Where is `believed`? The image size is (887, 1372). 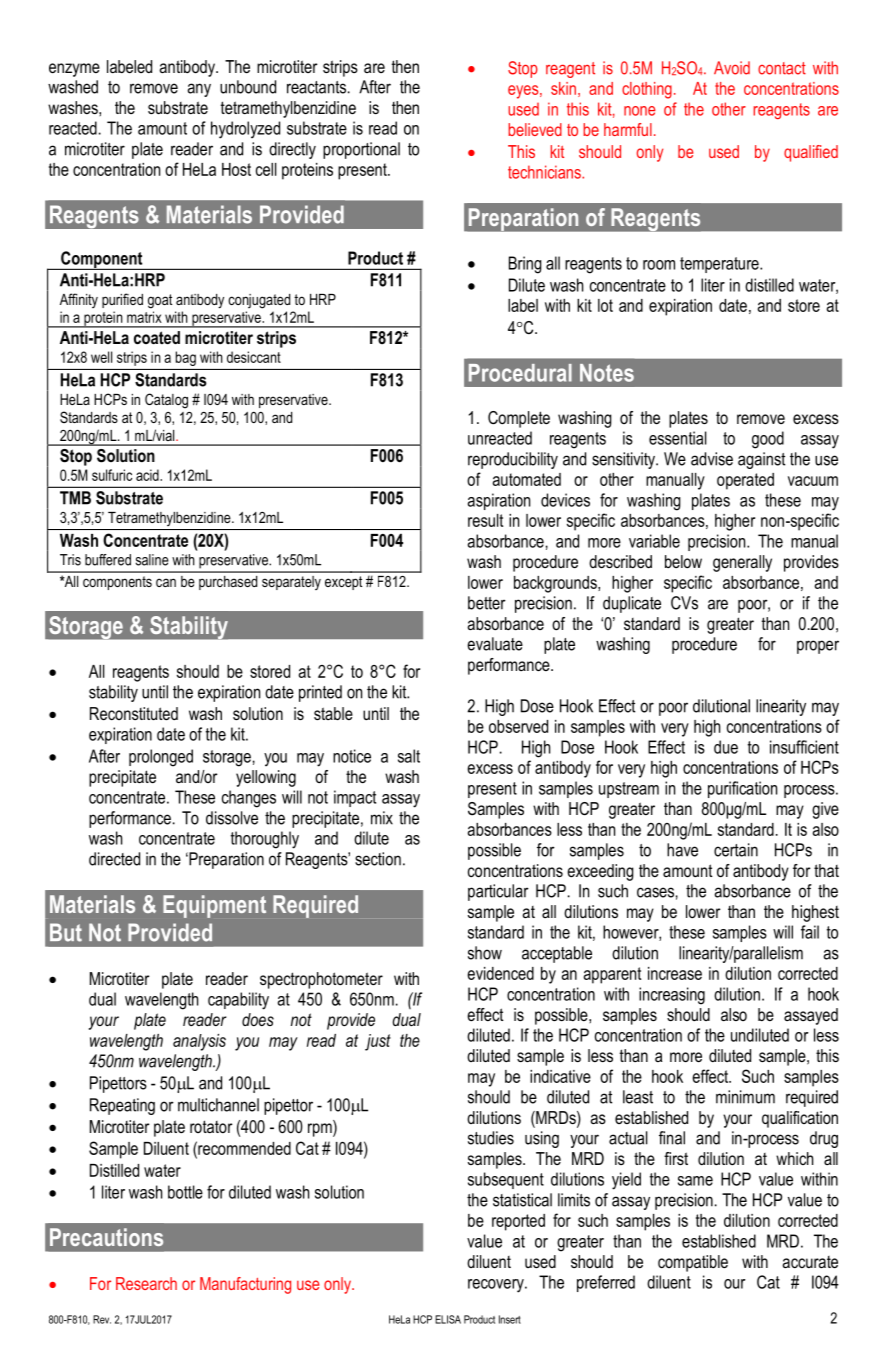
believed is located at coordinates (535, 129).
